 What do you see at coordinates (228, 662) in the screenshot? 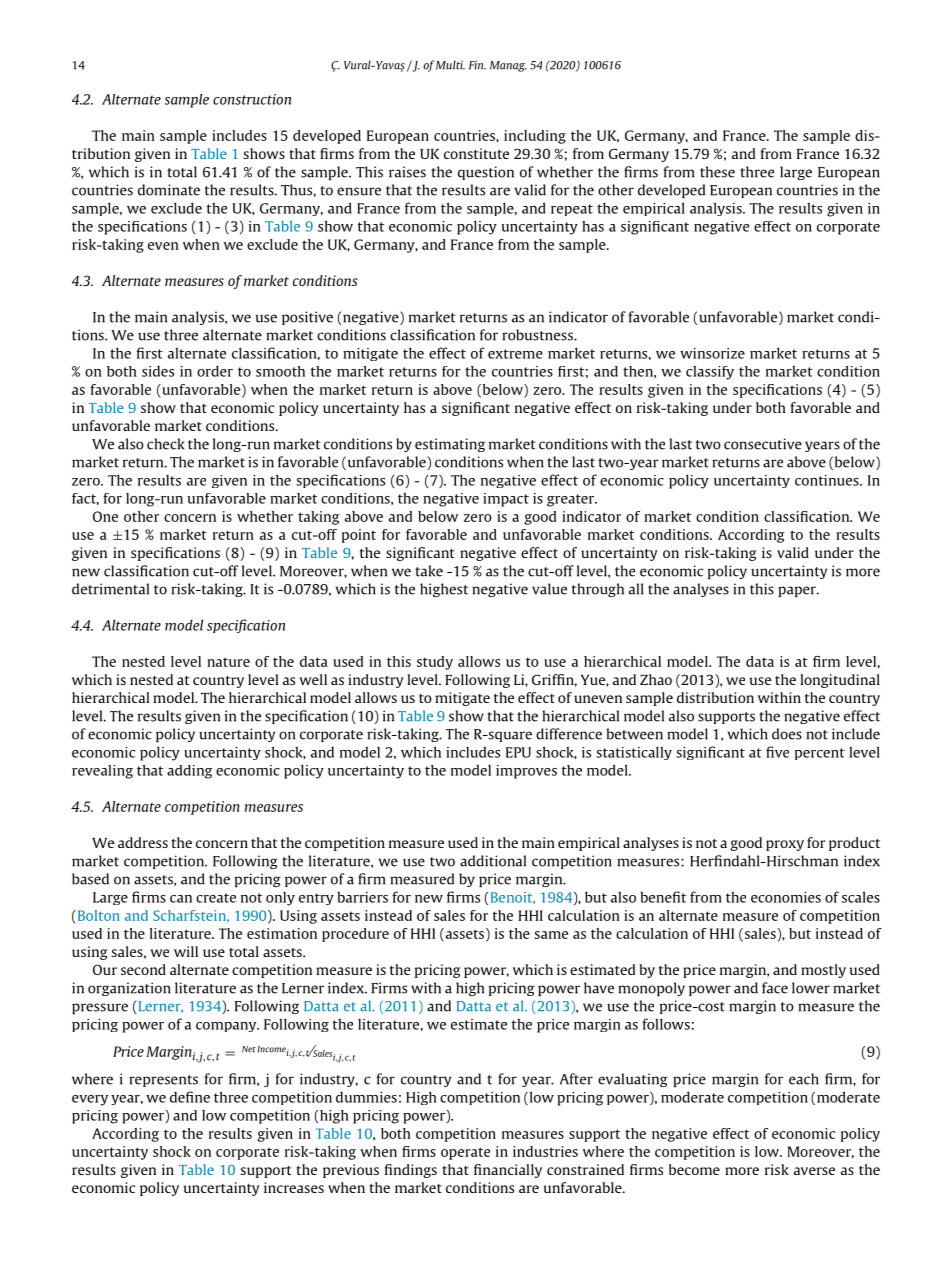
I see `nature` at bounding box center [228, 662].
